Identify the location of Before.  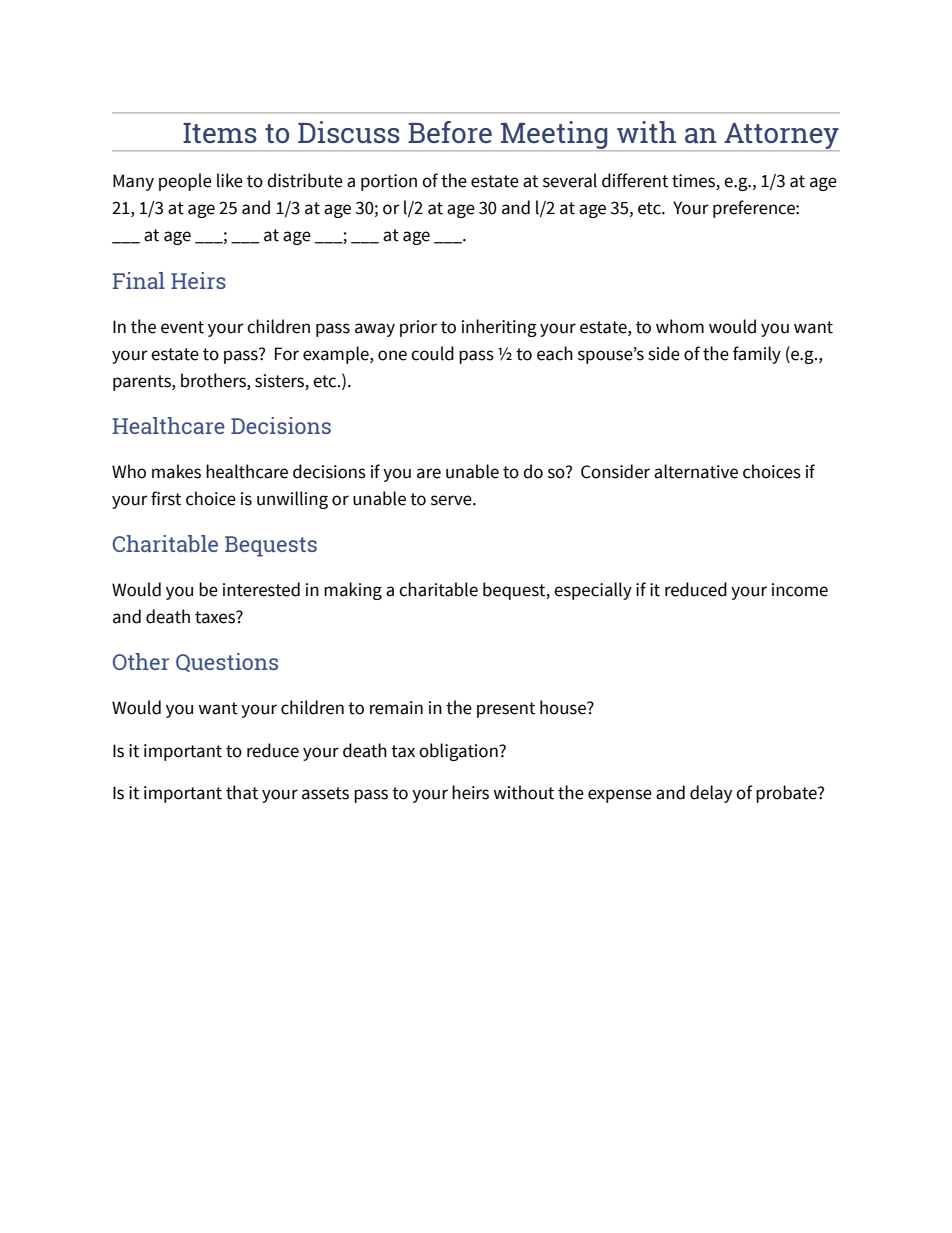
(450, 132).
